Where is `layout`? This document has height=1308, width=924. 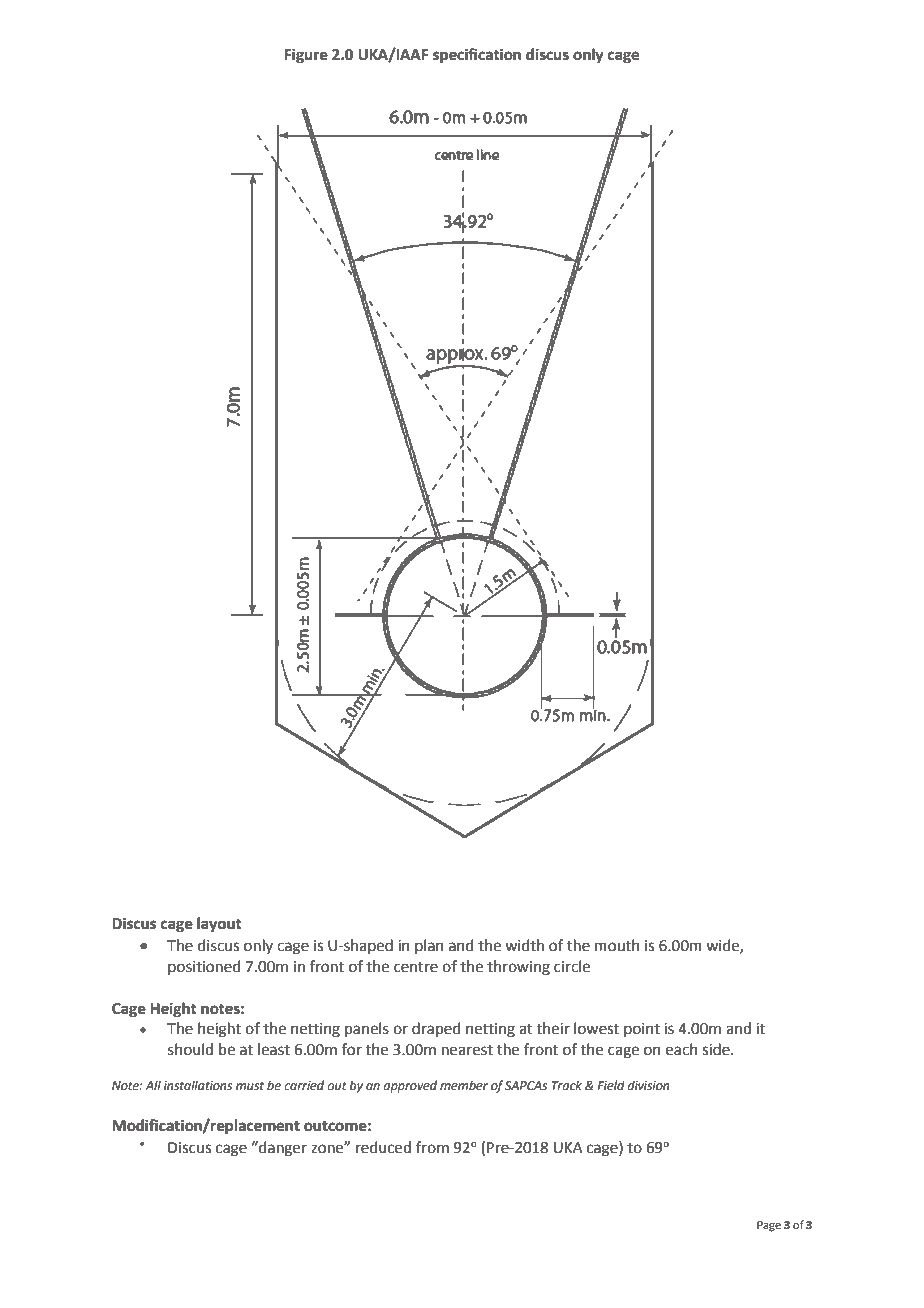
layout is located at coordinates (219, 925).
